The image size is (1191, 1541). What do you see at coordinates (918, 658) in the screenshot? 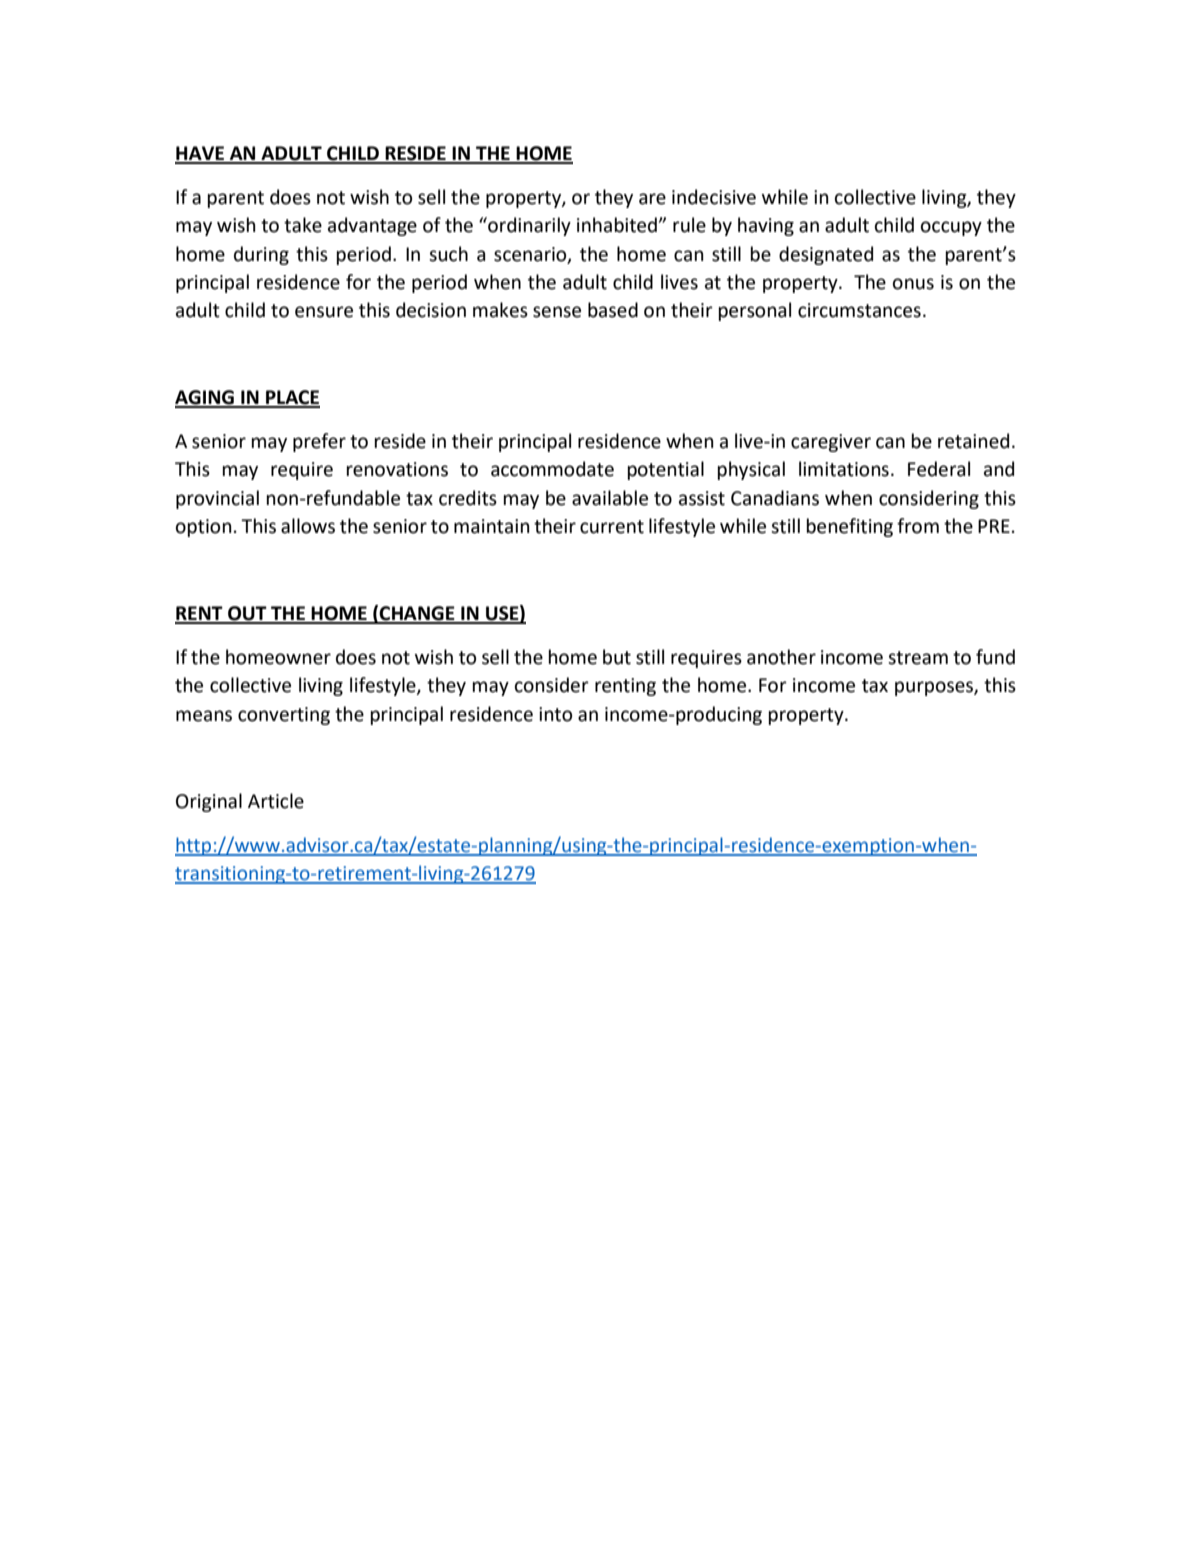
I see `stream` at bounding box center [918, 658].
